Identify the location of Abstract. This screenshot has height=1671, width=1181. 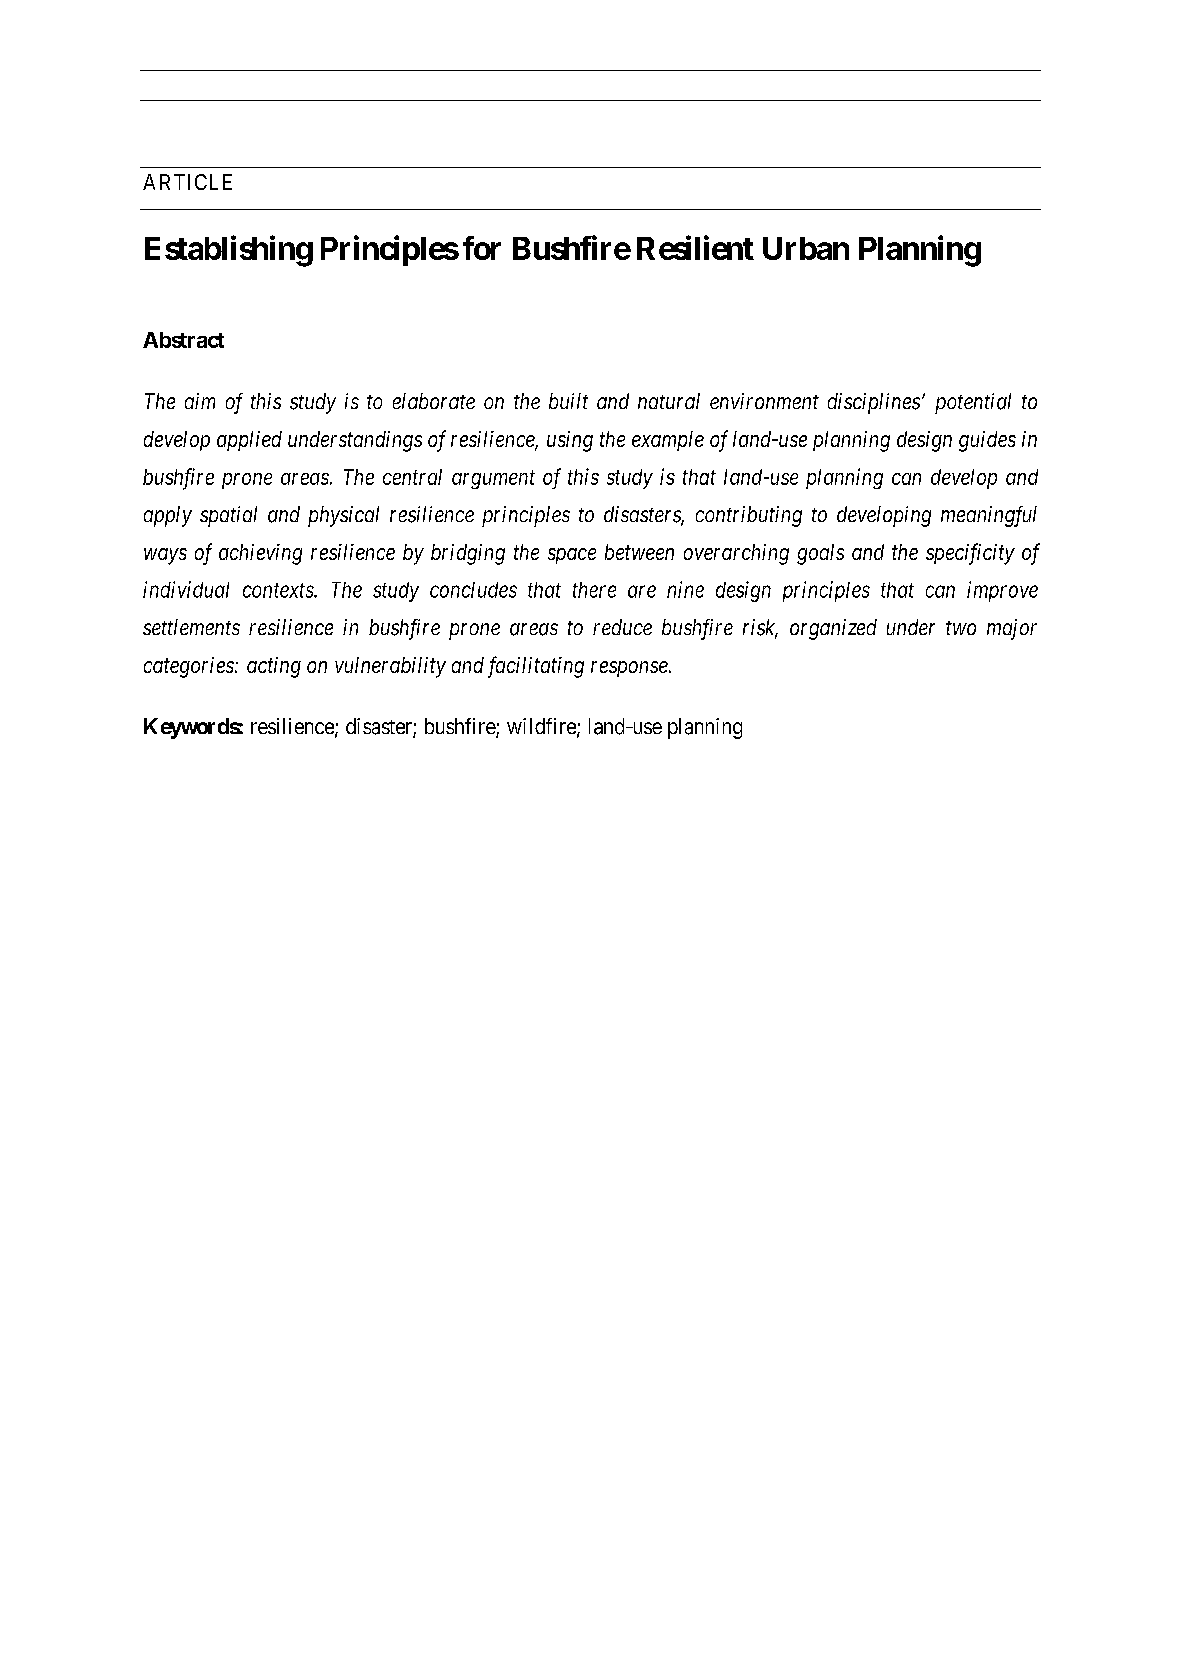
(183, 340).
